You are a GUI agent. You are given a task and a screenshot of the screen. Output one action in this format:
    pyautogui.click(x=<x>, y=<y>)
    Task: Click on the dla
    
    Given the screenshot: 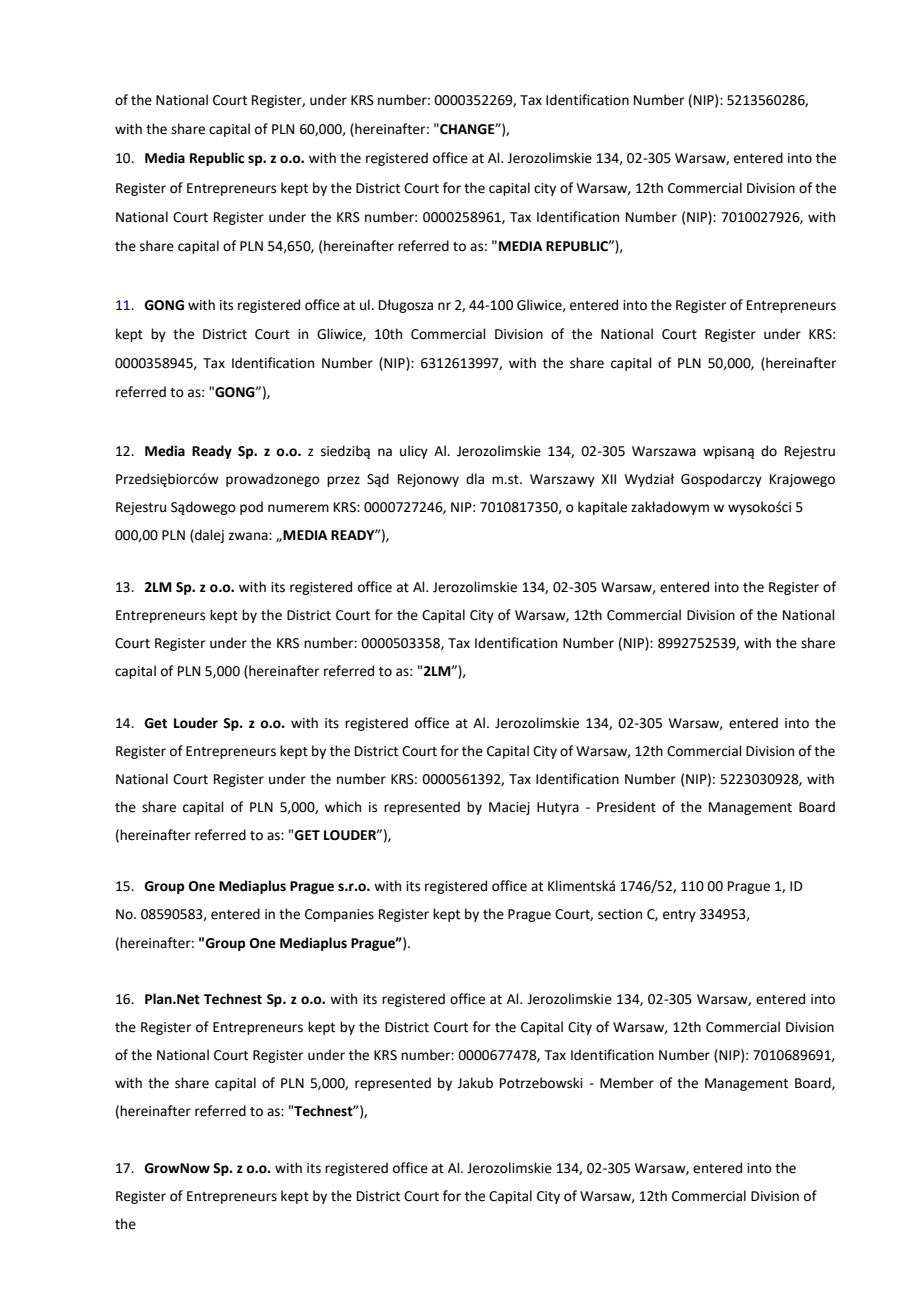 What is the action you would take?
    pyautogui.click(x=475, y=479)
